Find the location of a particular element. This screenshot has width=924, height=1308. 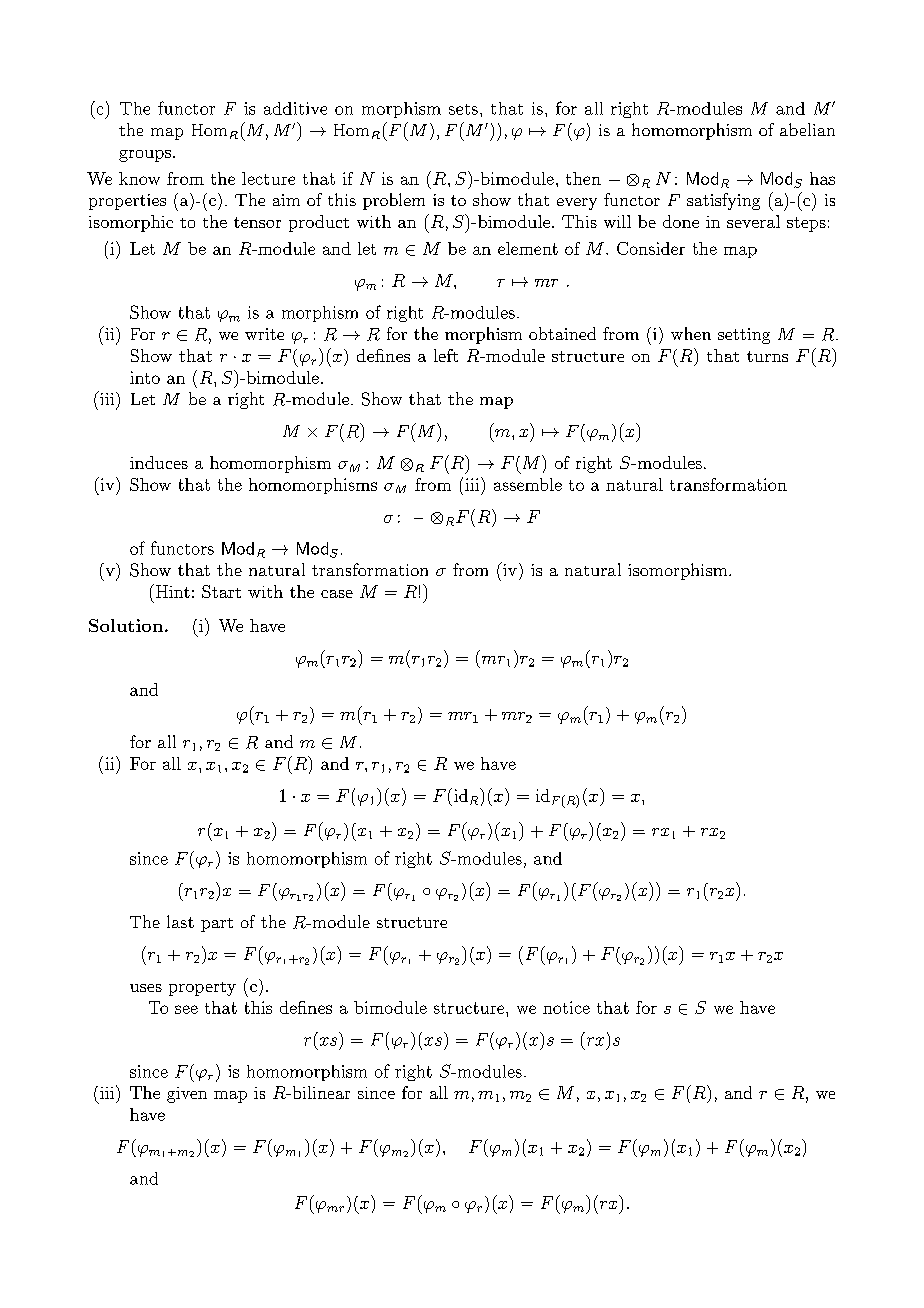

abelian is located at coordinates (807, 129).
